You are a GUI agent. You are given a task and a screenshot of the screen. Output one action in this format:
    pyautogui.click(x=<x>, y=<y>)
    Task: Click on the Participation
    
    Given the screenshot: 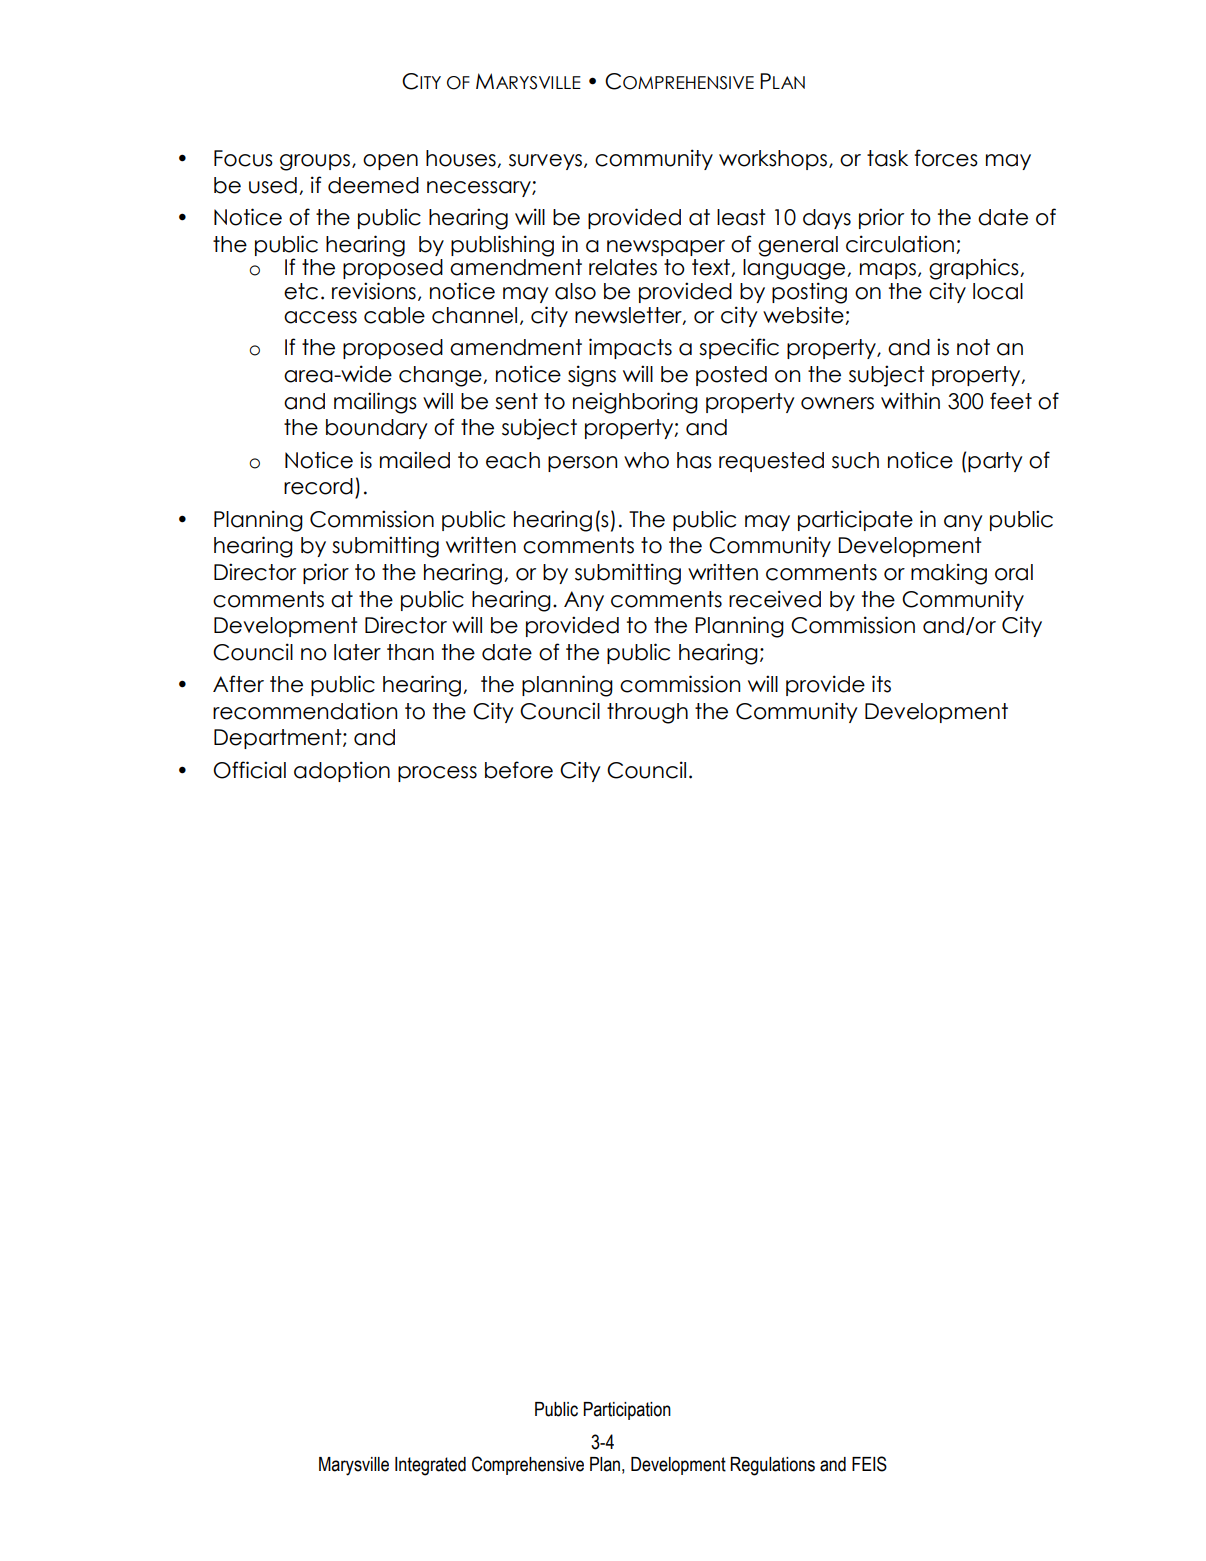 What is the action you would take?
    pyautogui.click(x=627, y=1411)
